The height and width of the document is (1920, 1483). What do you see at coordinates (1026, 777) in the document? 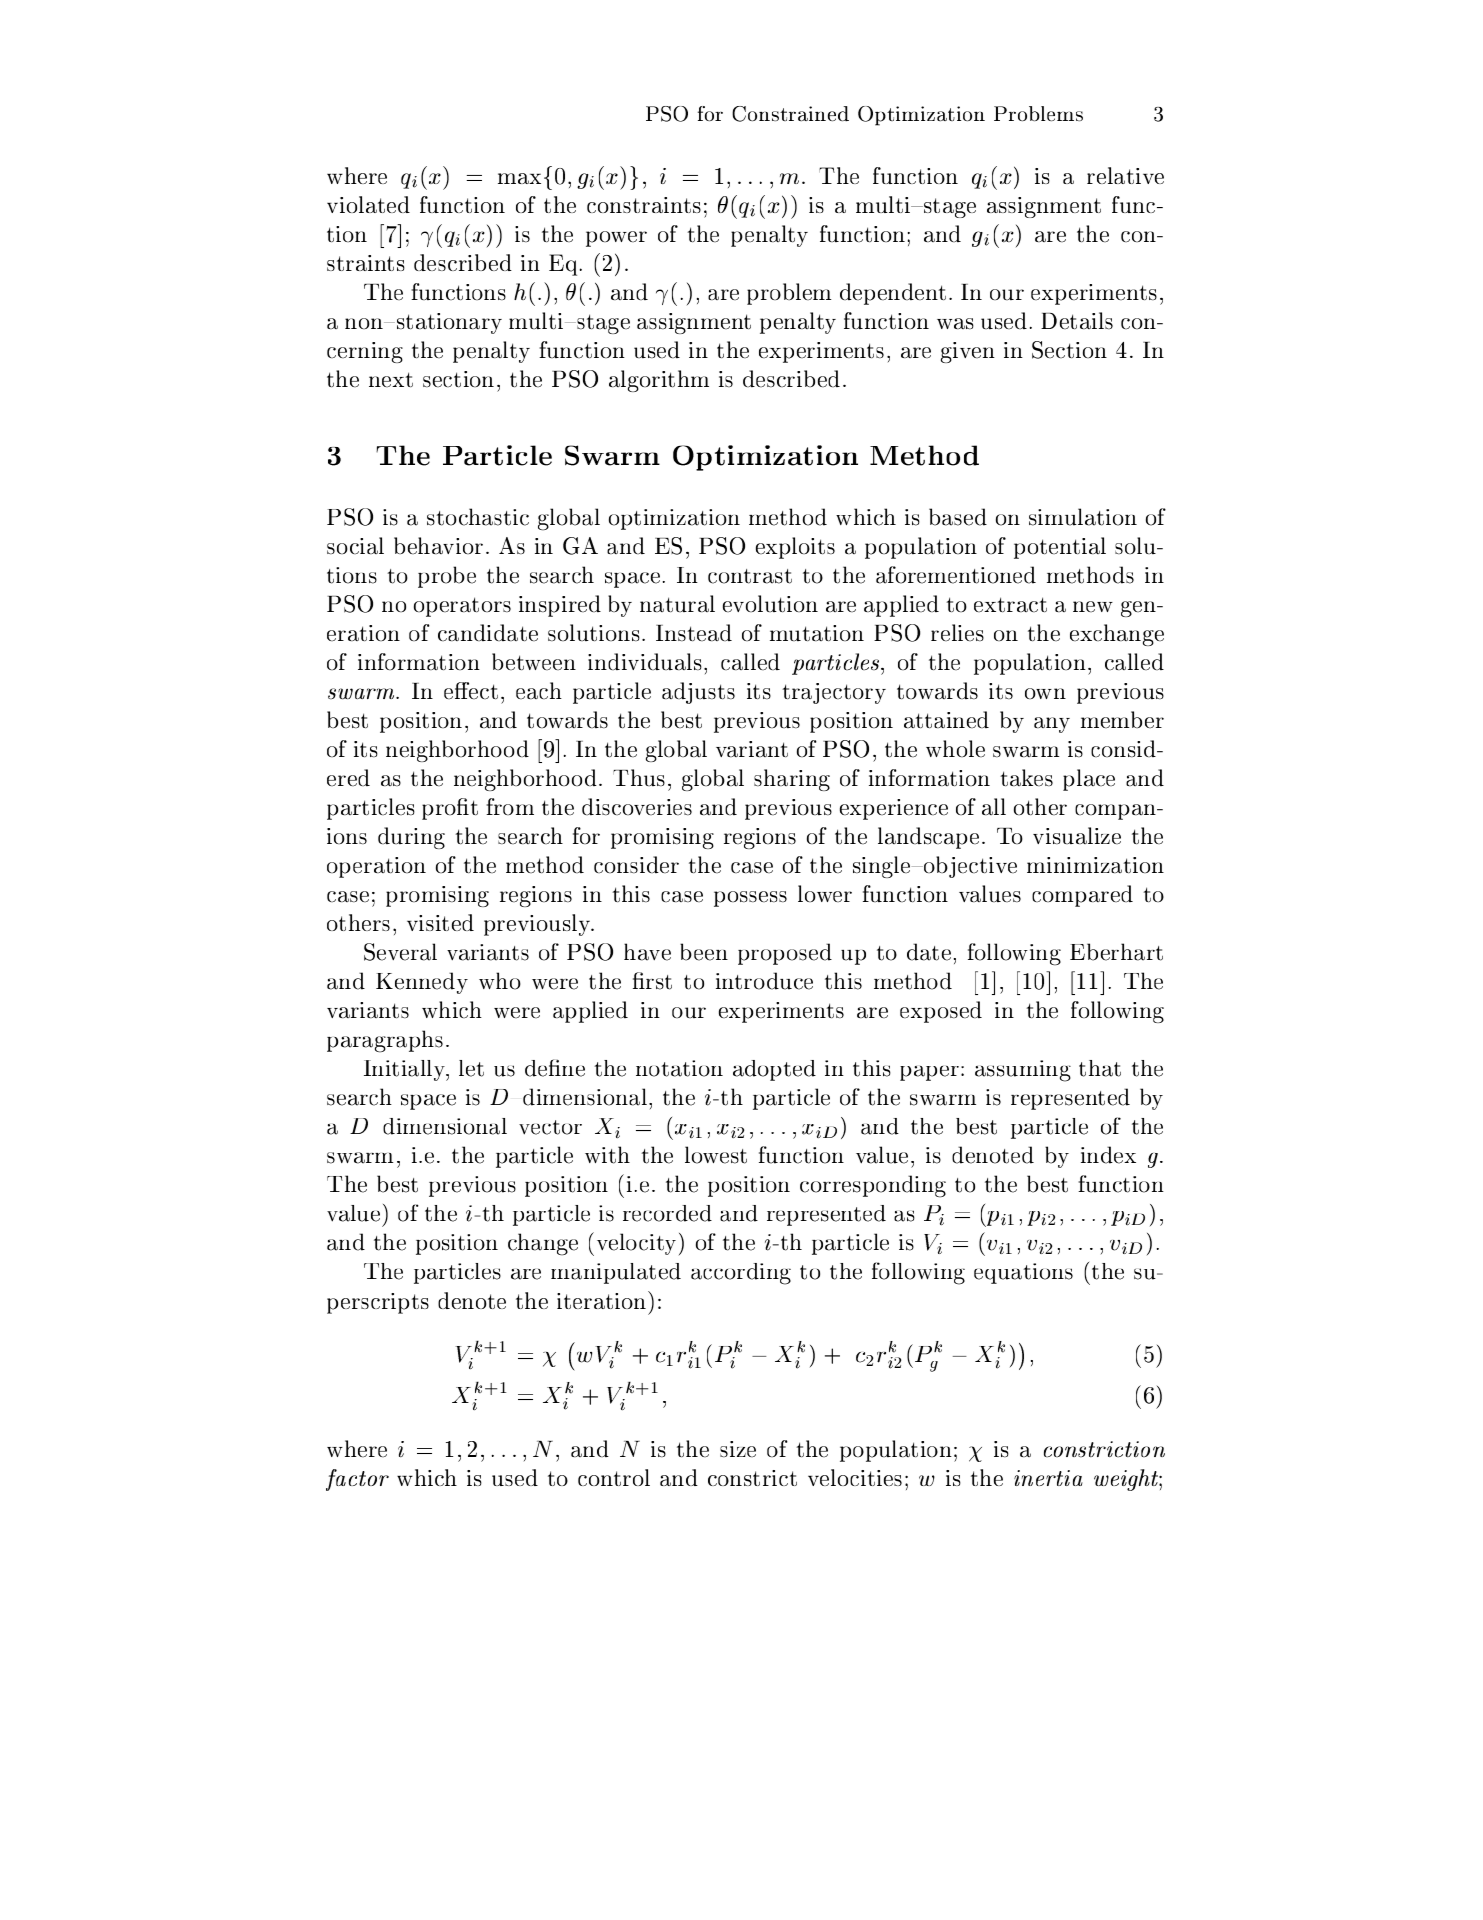
I see `takes` at bounding box center [1026, 777].
